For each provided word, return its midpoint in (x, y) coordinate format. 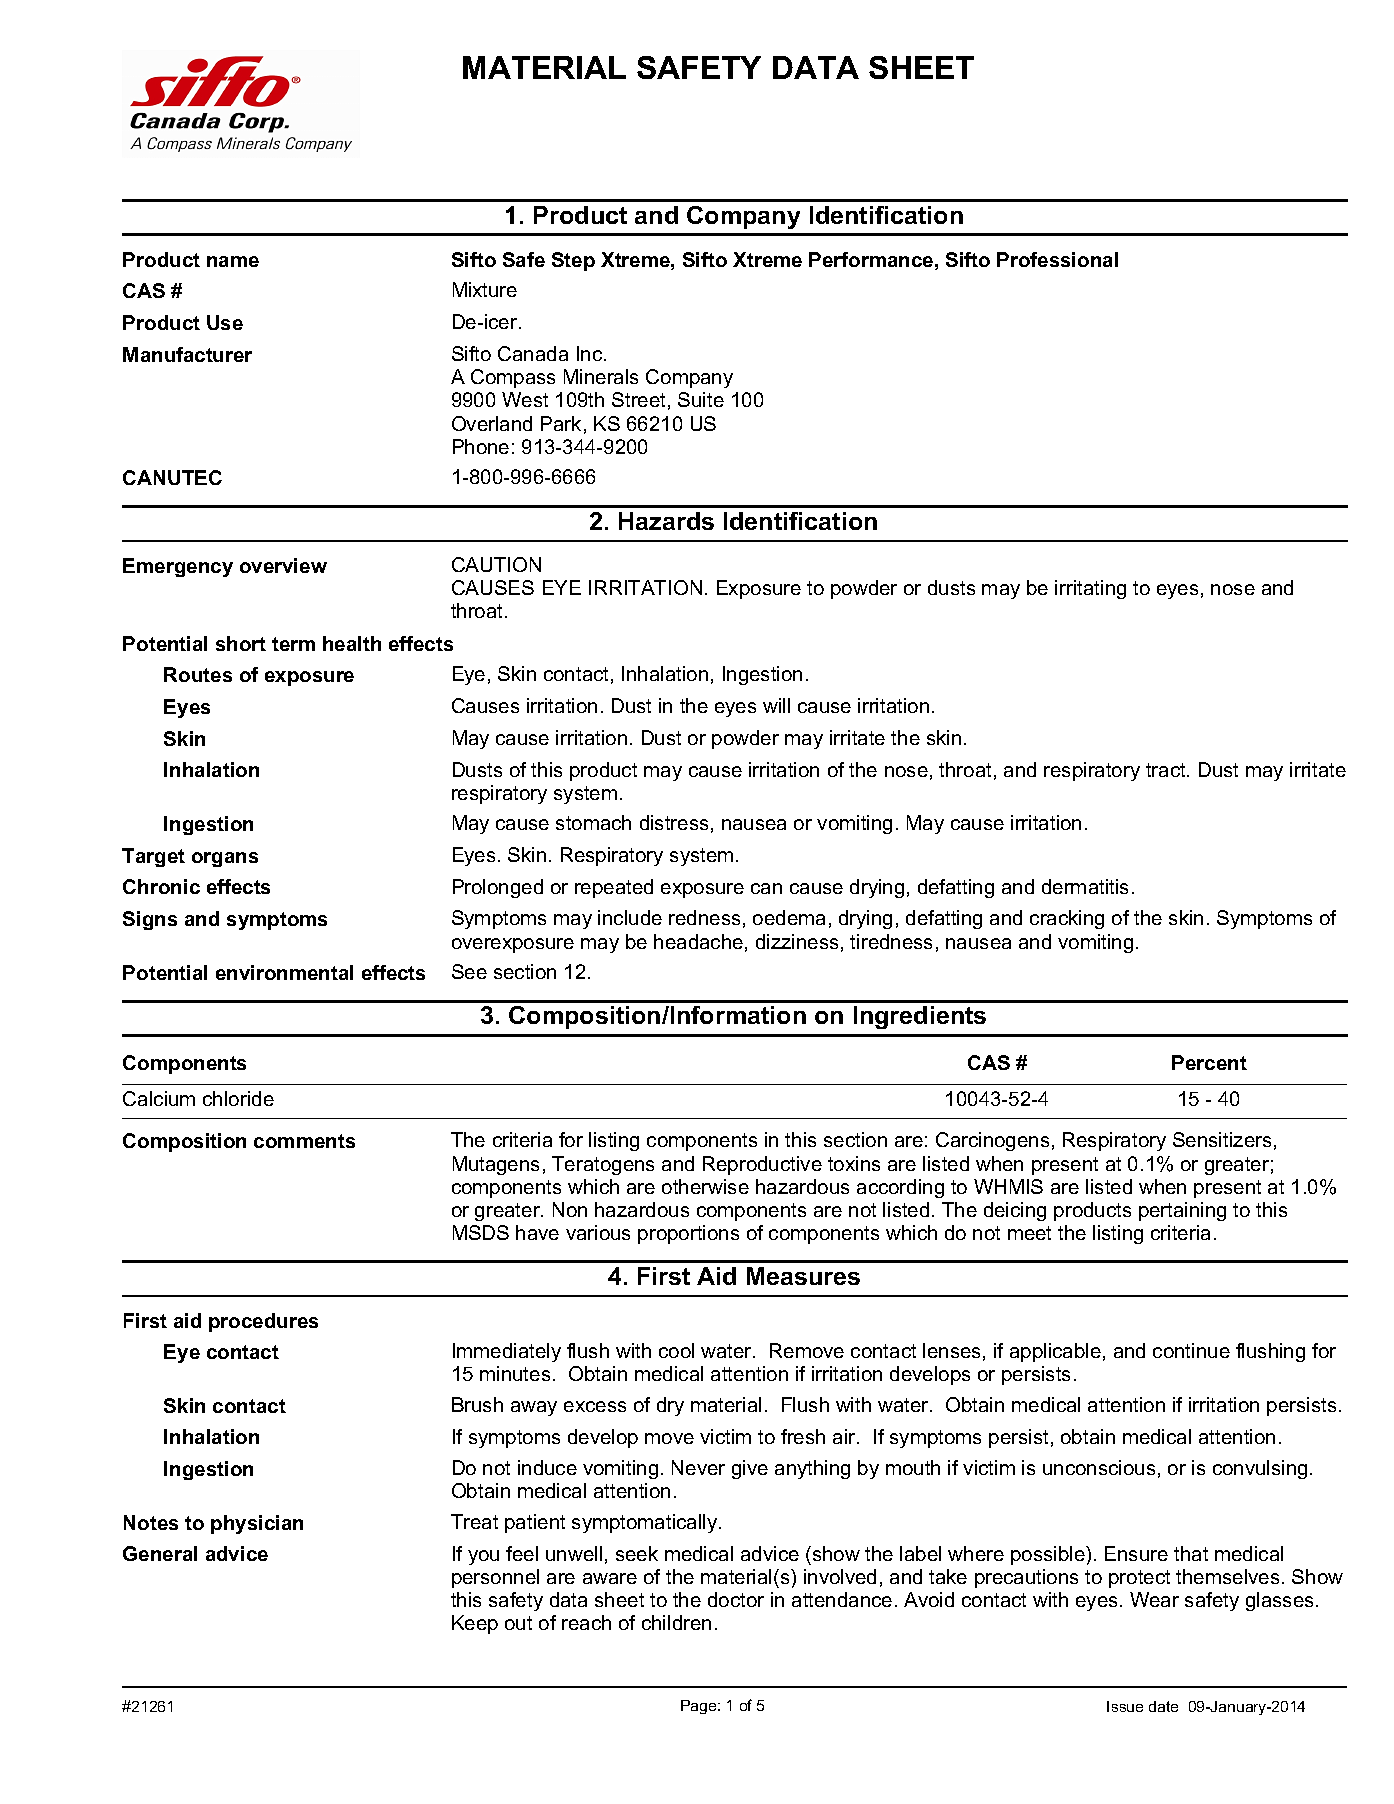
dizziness (797, 941)
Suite (701, 399)
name (233, 261)
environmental (284, 972)
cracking (1067, 919)
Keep (475, 1624)
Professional (1057, 259)
